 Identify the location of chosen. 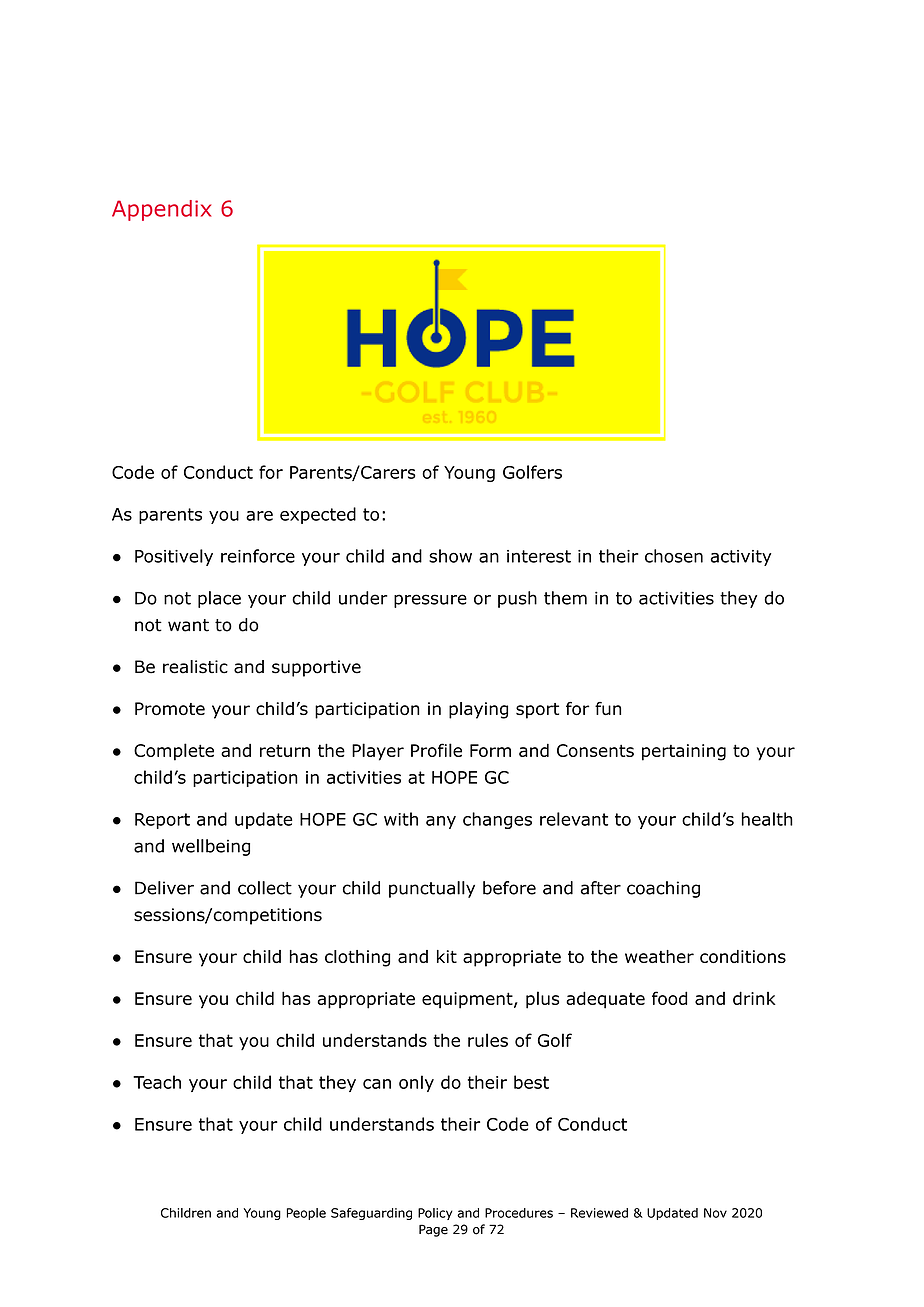
(674, 556).
